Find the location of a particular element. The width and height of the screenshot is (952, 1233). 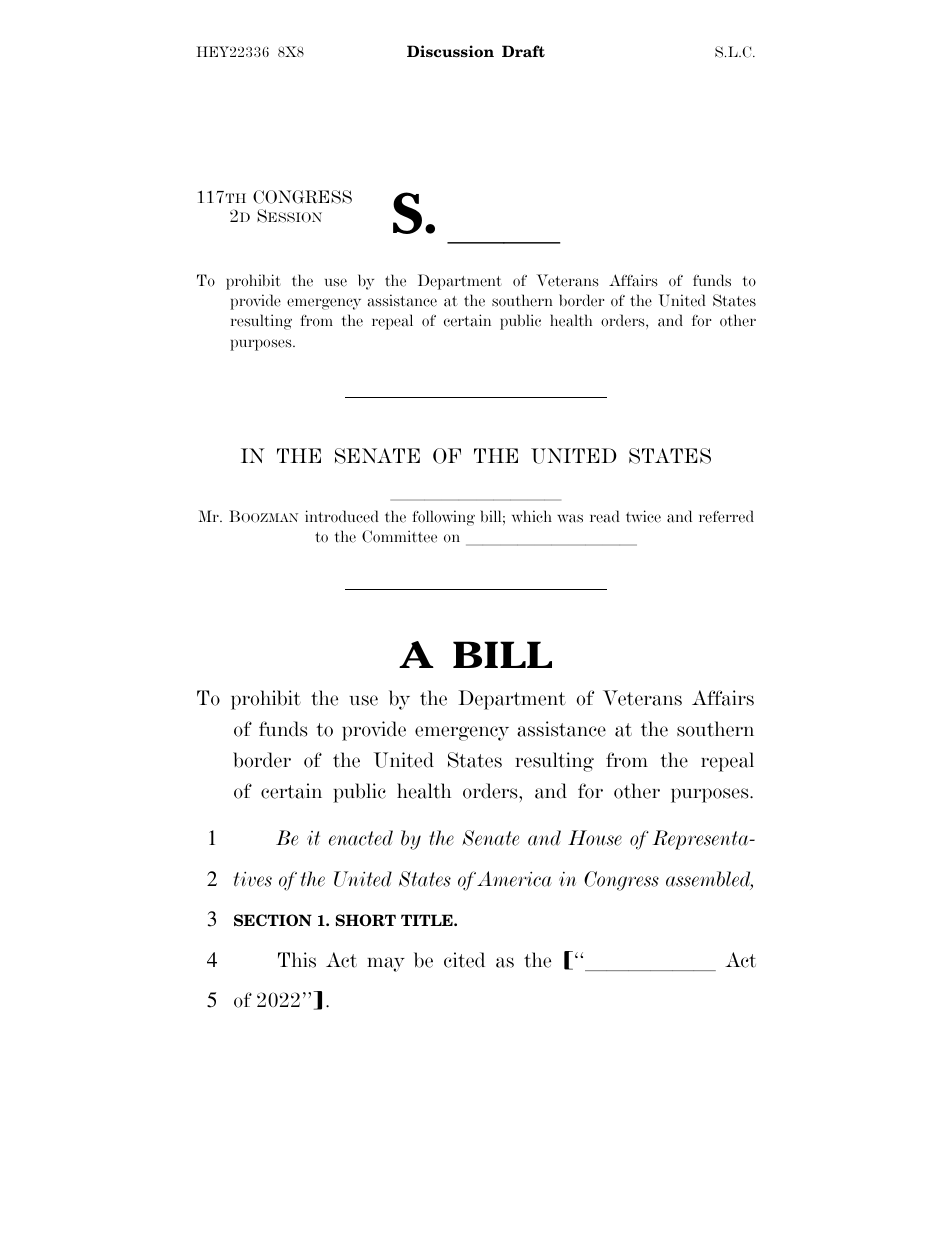

Draft is located at coordinates (523, 51).
